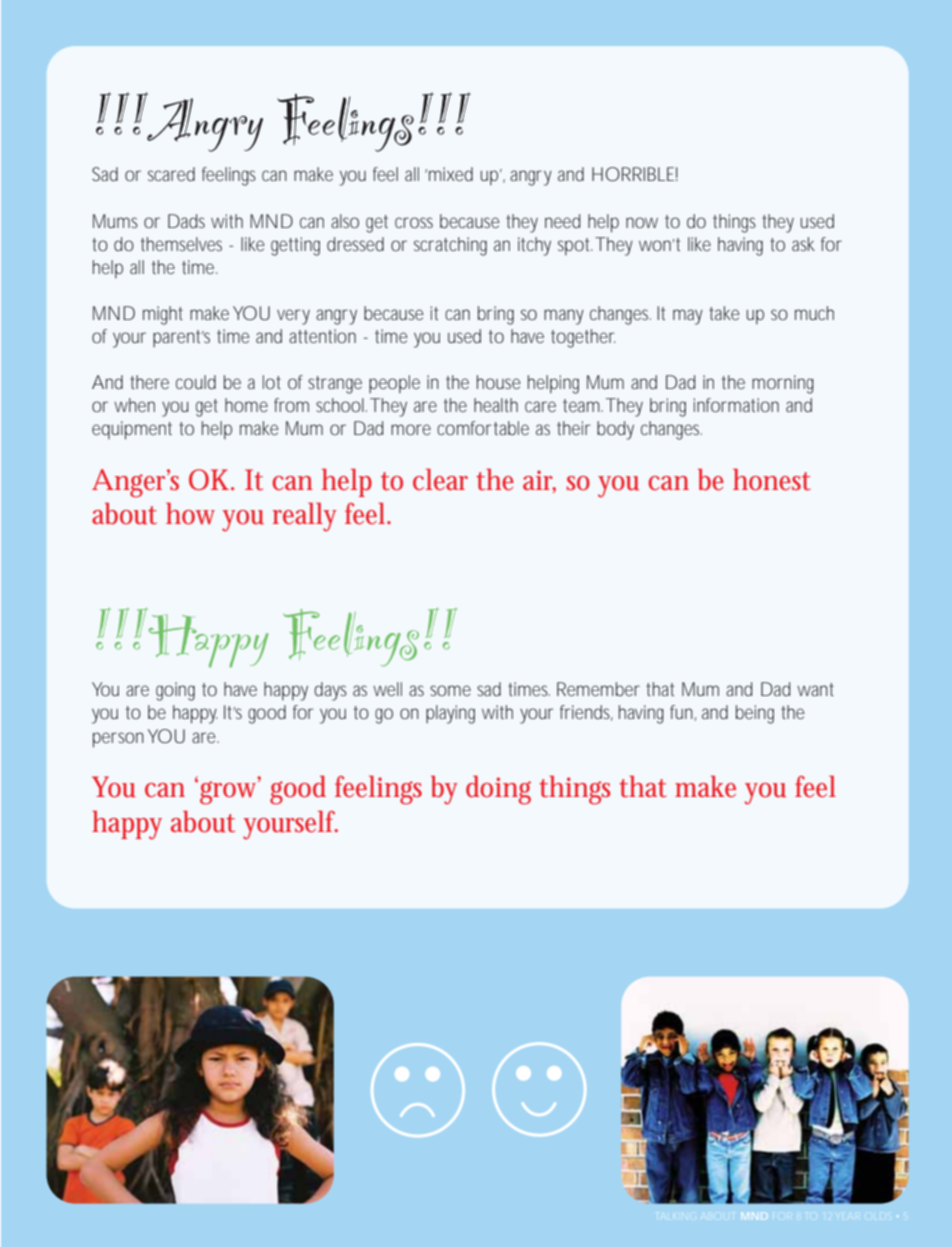  Describe the element at coordinates (230, 792) in the screenshot. I see `grow` at that location.
